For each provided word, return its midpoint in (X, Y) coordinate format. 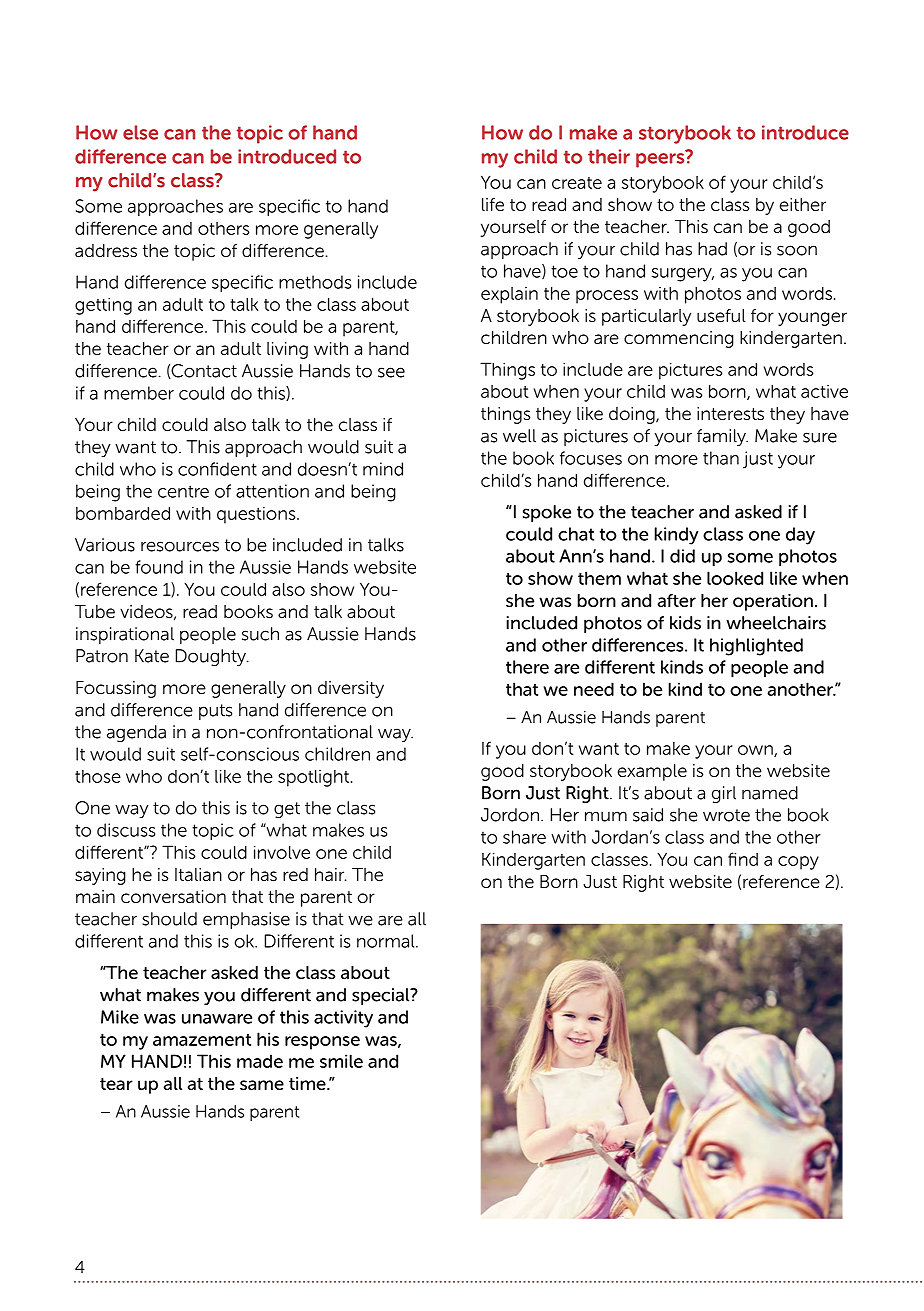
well (519, 436)
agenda (136, 733)
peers (661, 159)
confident (217, 469)
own (756, 751)
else (140, 132)
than (721, 458)
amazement (202, 1040)
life (493, 205)
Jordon (511, 815)
